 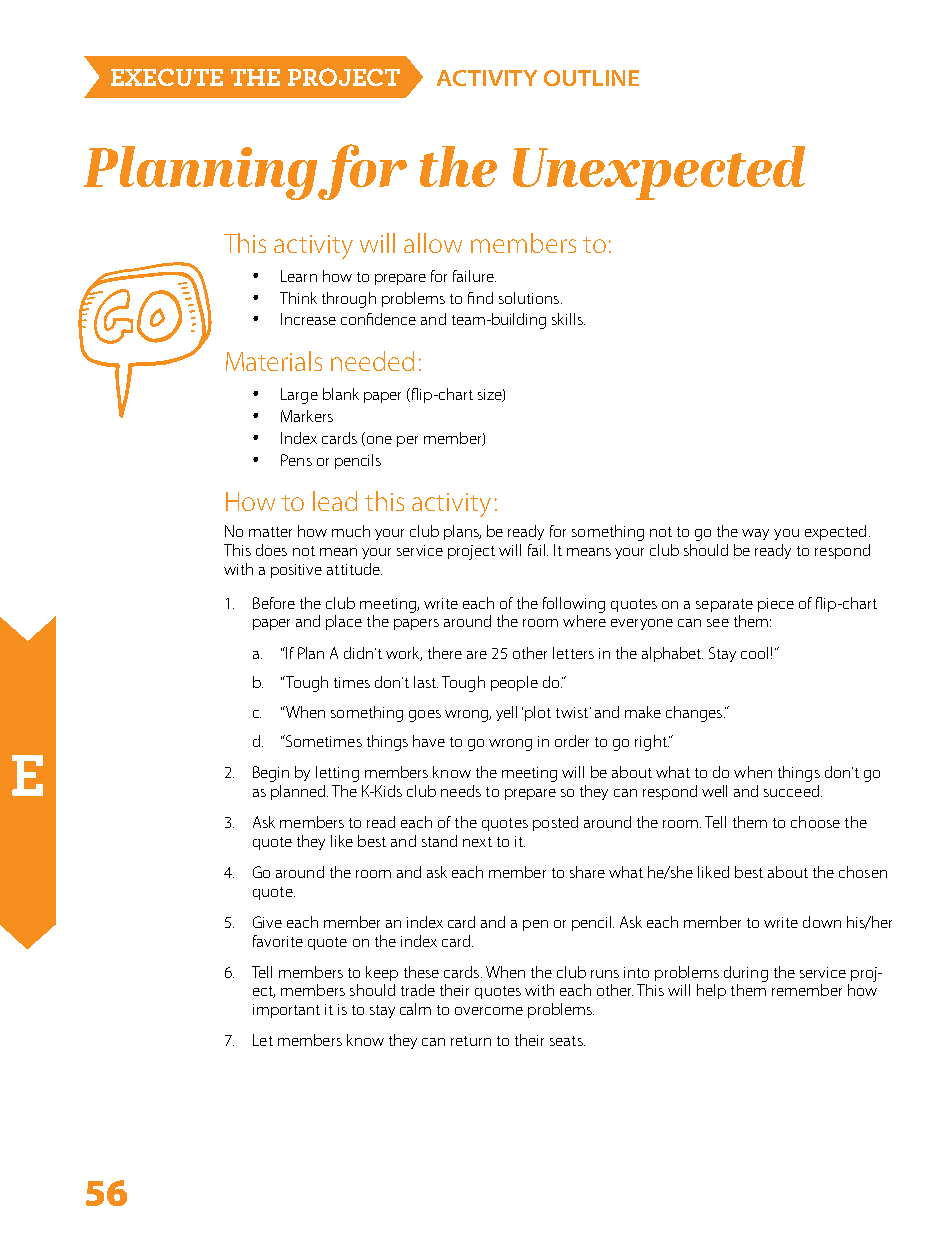 What do you see at coordinates (746, 974) in the document?
I see `during` at bounding box center [746, 974].
